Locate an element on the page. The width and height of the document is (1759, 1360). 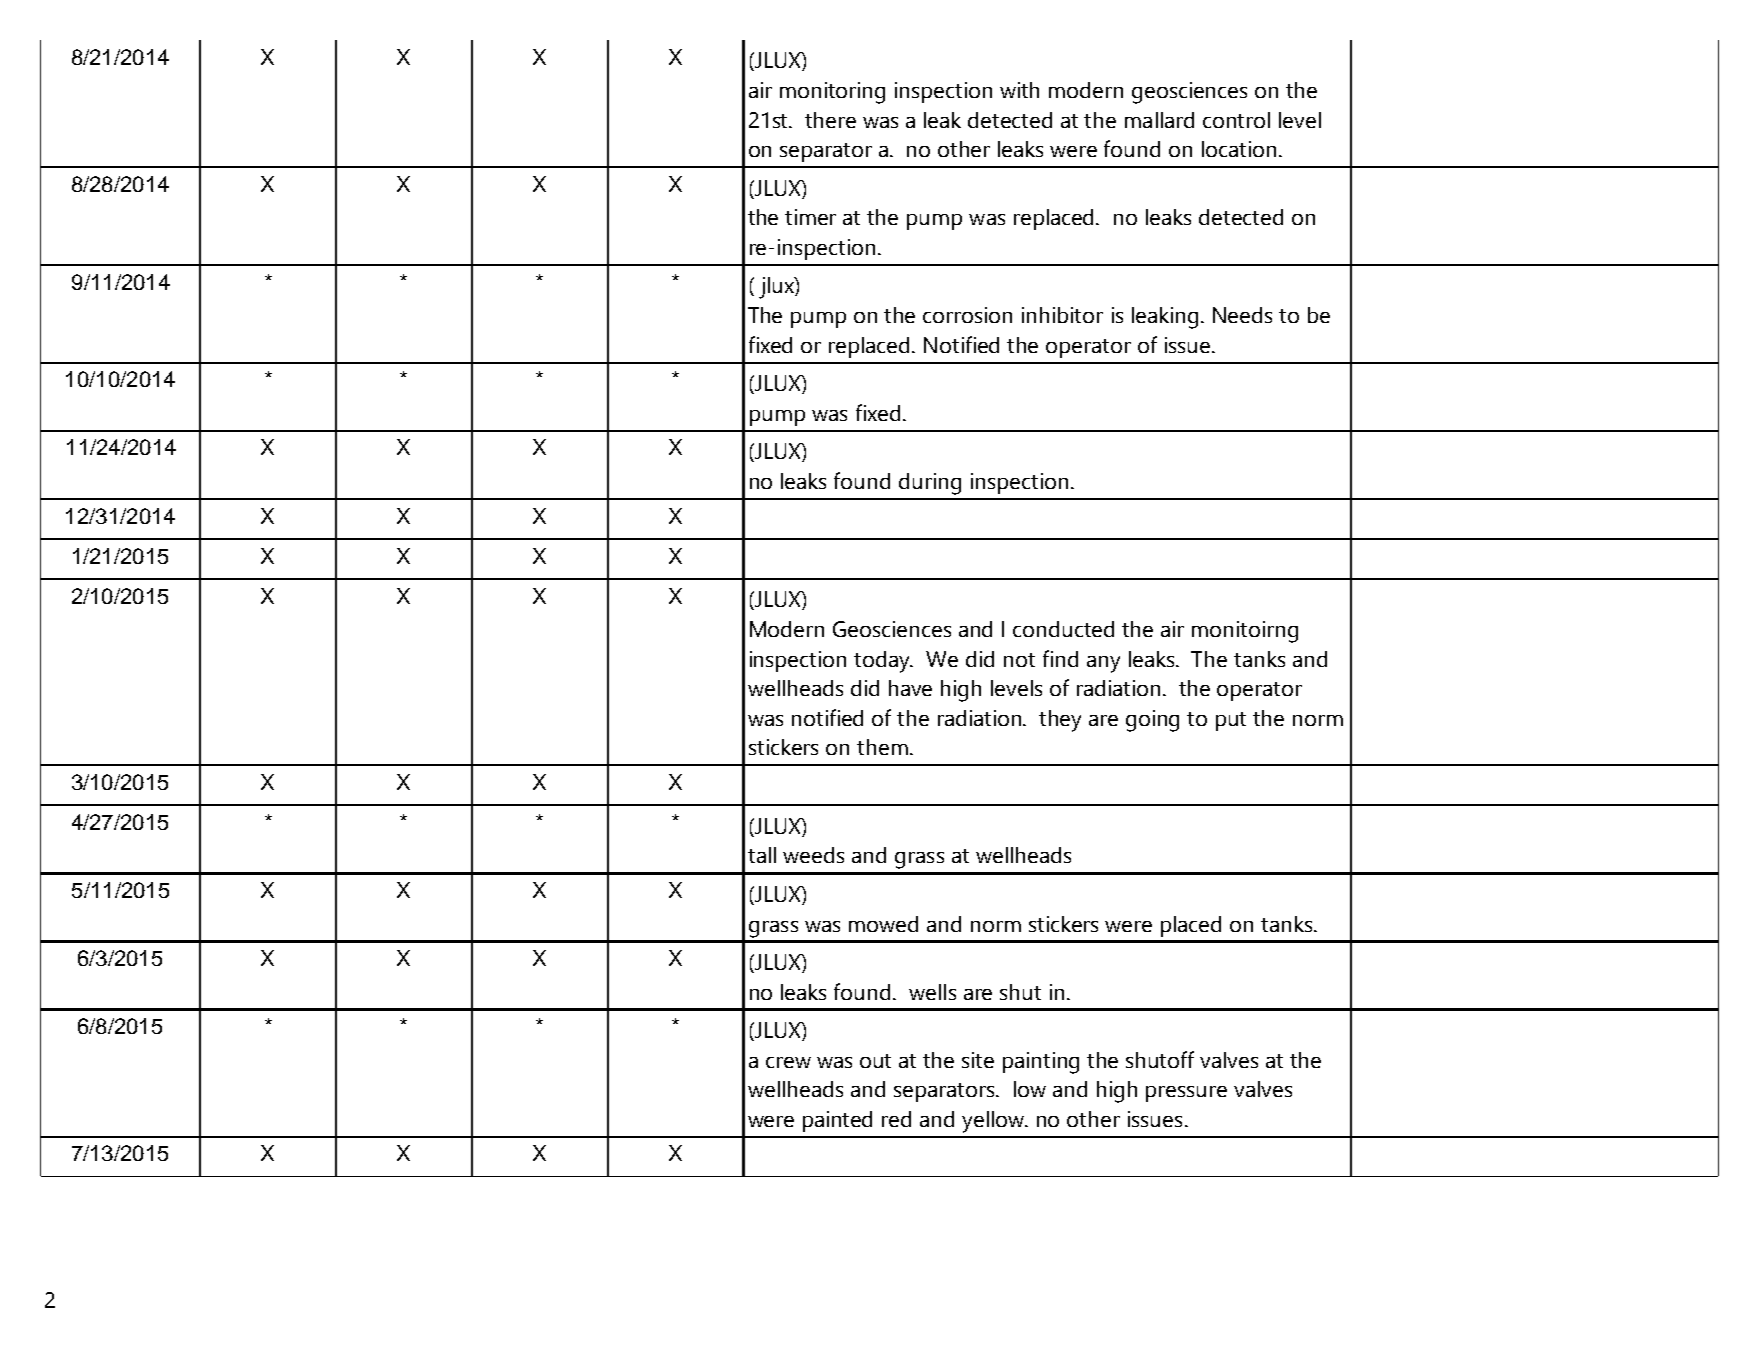
corrosion is located at coordinates (967, 315).
